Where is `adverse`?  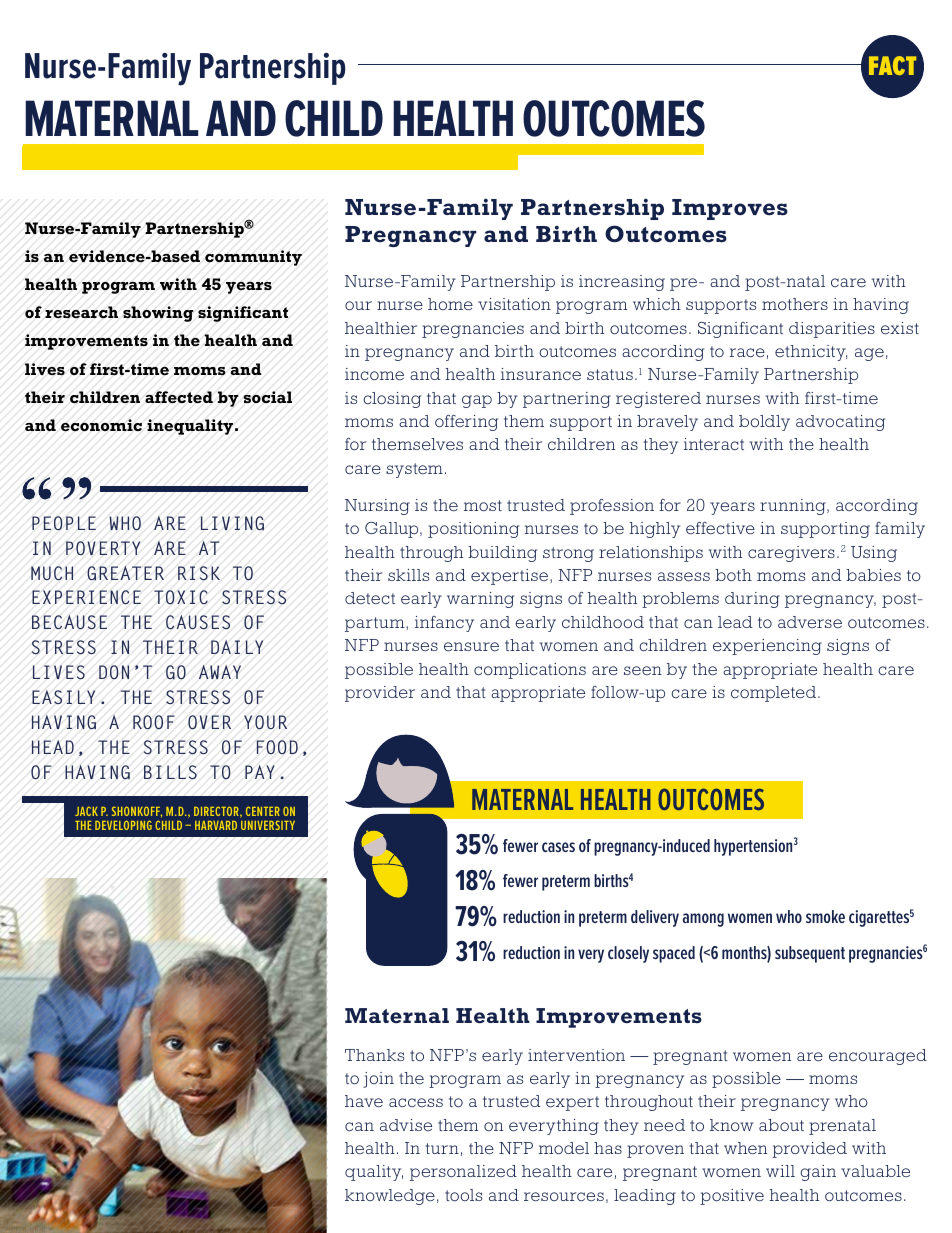
adverse is located at coordinates (810, 622).
